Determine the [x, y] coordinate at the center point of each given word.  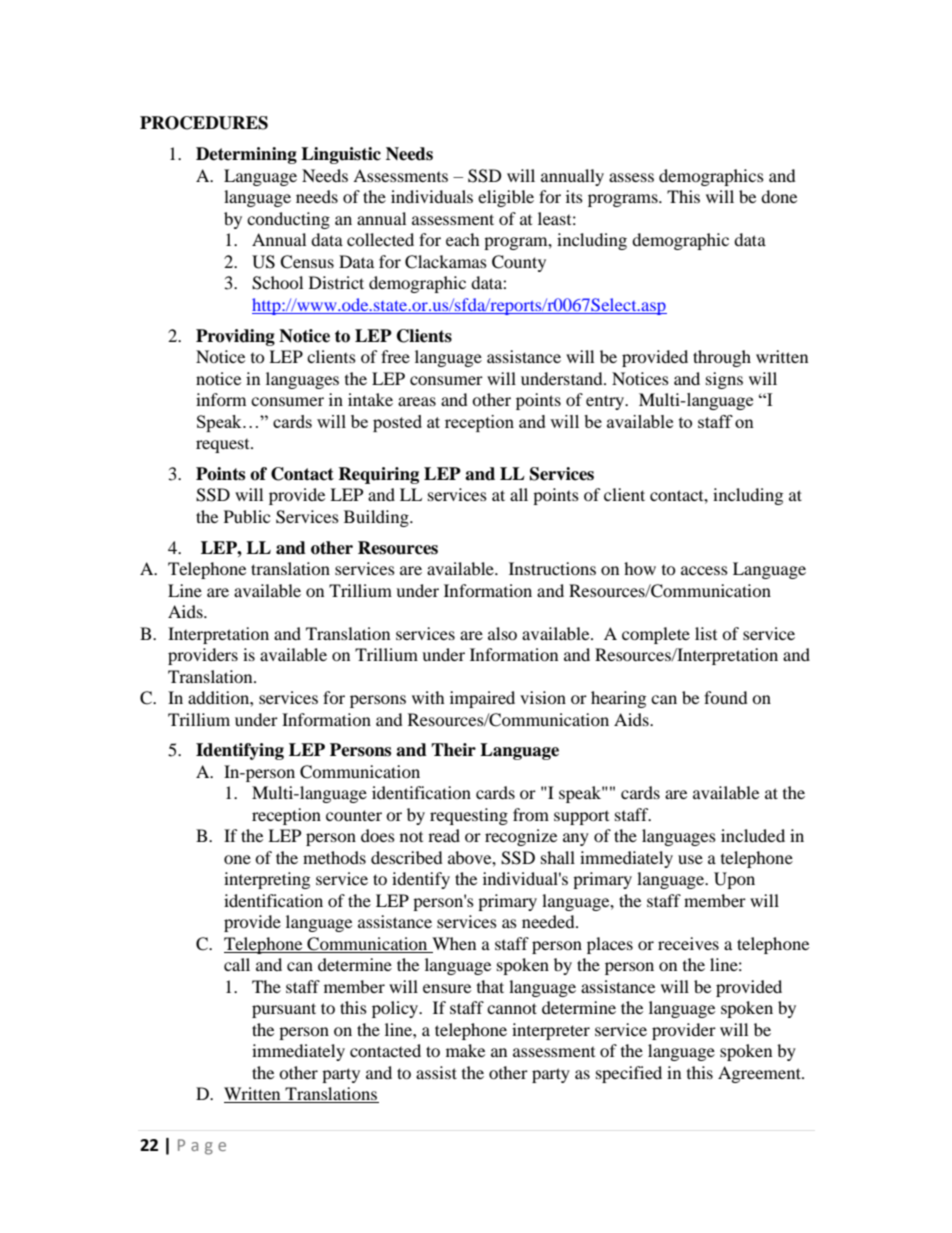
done [779, 196]
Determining [246, 155]
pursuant [284, 1010]
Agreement [760, 1074]
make [465, 1050]
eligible [506, 198]
